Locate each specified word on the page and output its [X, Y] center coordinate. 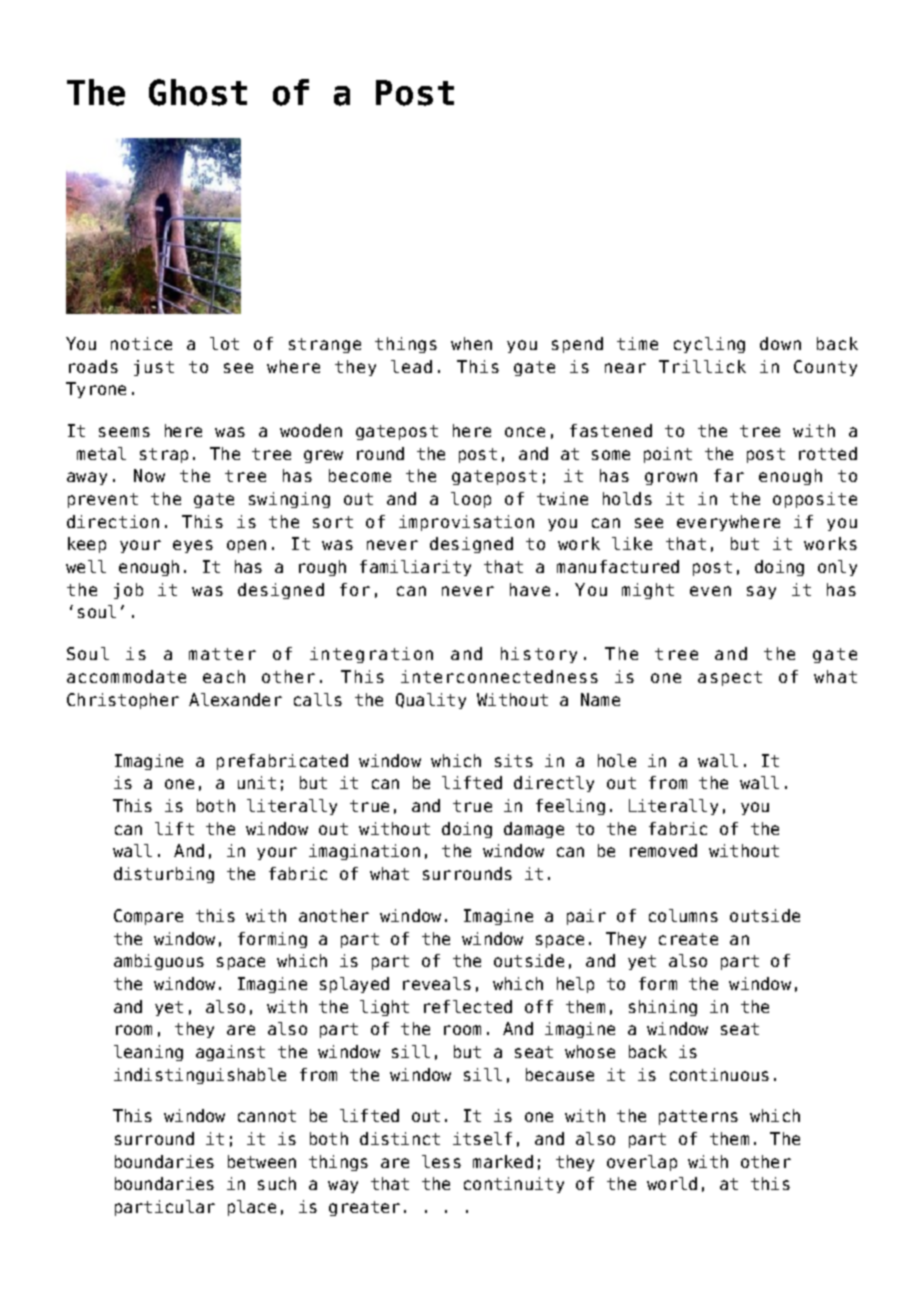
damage [534, 830]
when [471, 343]
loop [471, 500]
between [262, 1161]
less [441, 1161]
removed [663, 850]
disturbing [164, 875]
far [729, 475]
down [780, 343]
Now [149, 475]
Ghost [198, 92]
